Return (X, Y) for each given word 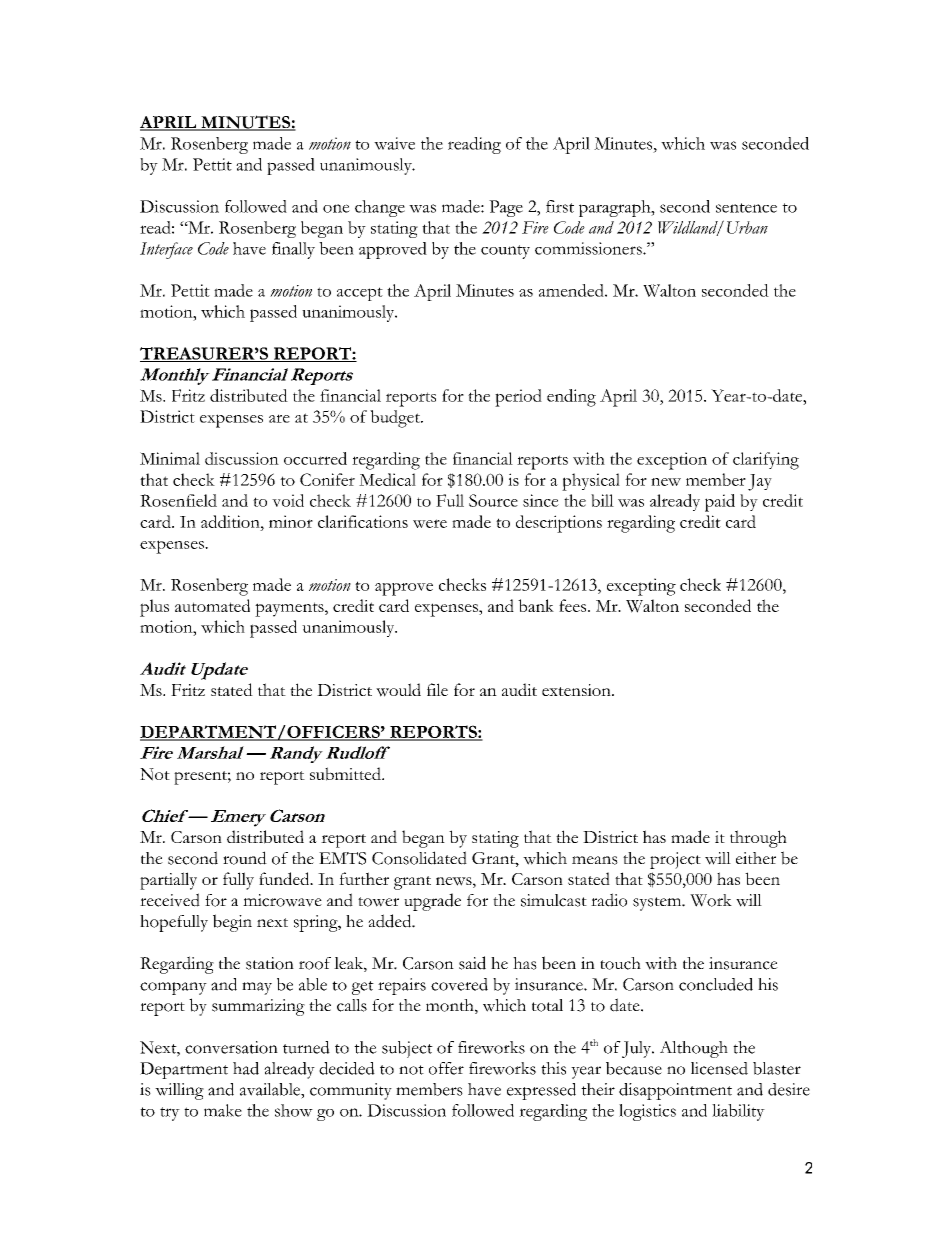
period (518, 398)
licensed (719, 1068)
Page (506, 208)
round (245, 858)
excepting (641, 587)
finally (293, 250)
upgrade (432, 902)
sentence (746, 208)
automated (212, 605)
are (279, 418)
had (246, 1068)
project (675, 860)
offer (446, 1068)
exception (672, 461)
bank (536, 605)
